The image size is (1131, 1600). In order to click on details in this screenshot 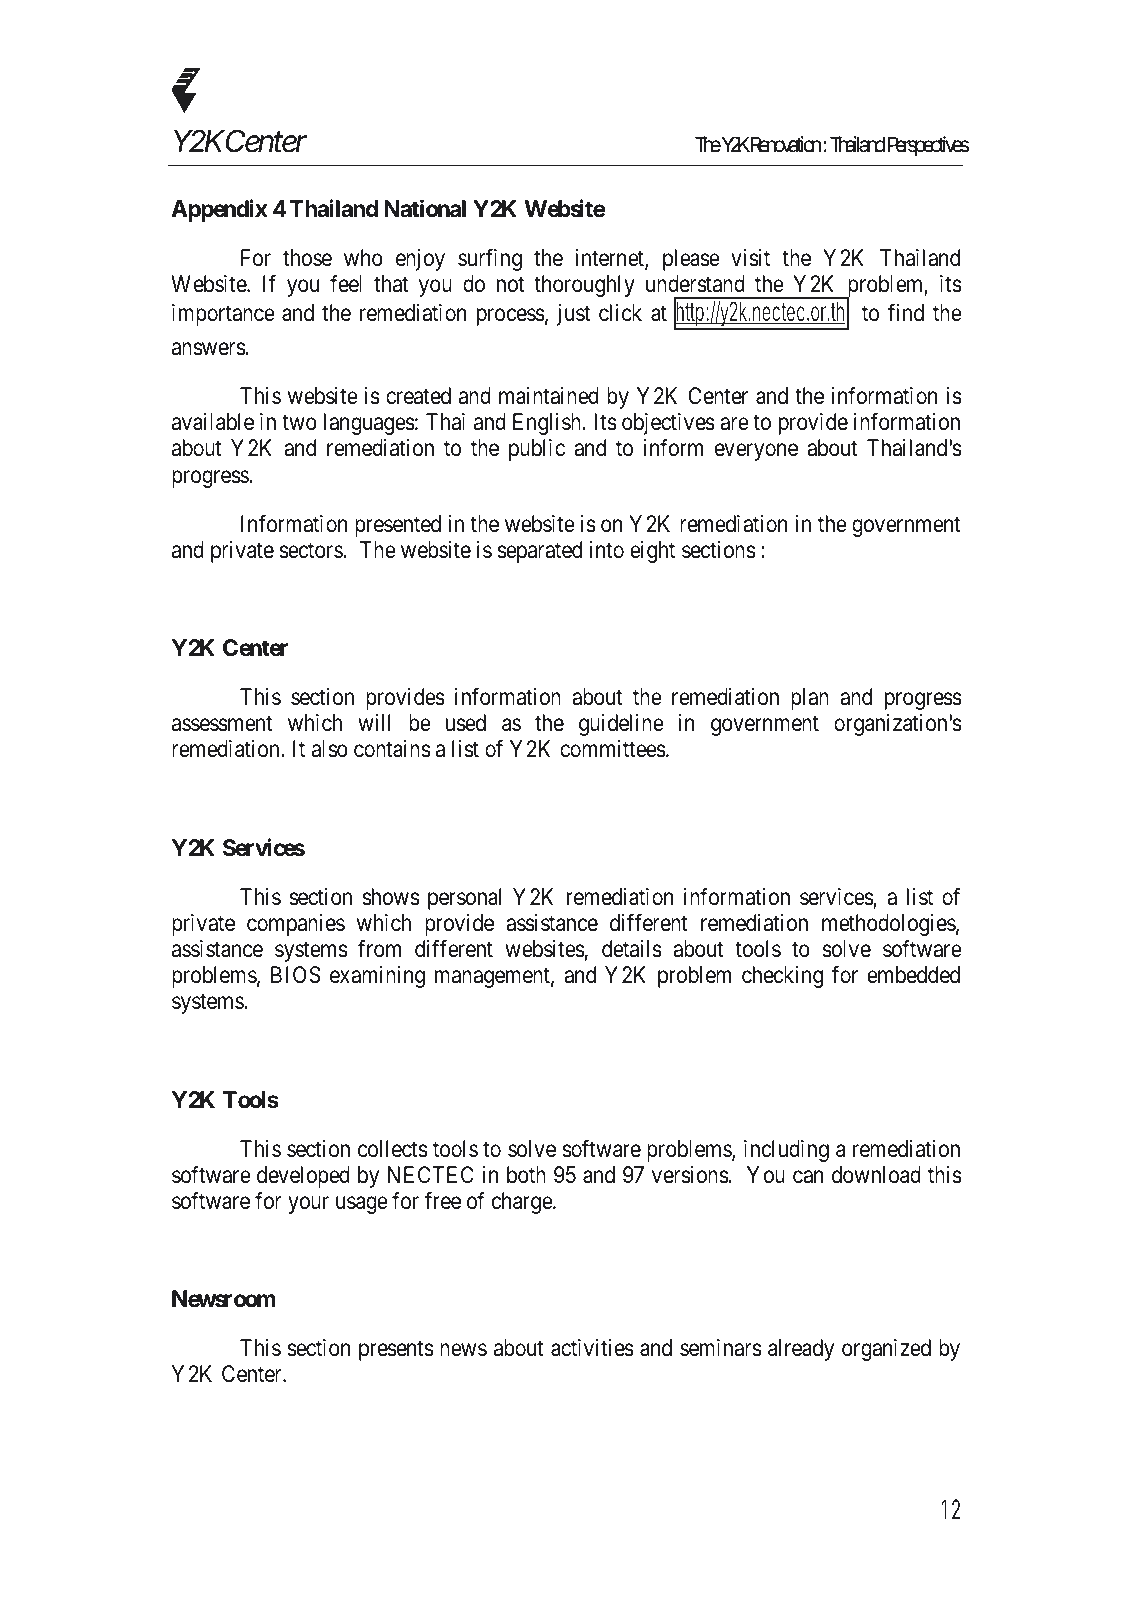, I will do `click(632, 949)`.
